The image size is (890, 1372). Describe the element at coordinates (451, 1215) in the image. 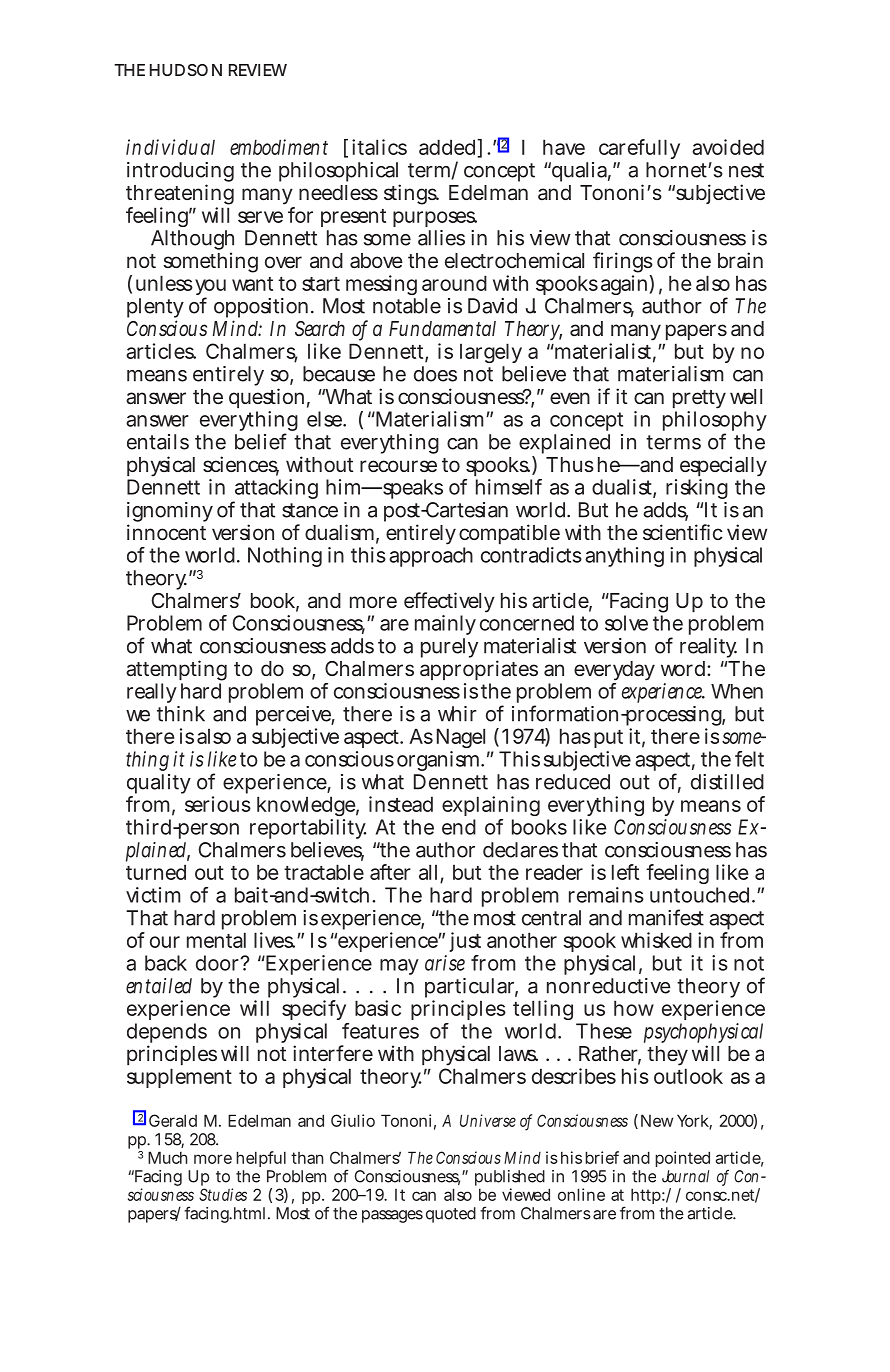

I see `quoted` at that location.
